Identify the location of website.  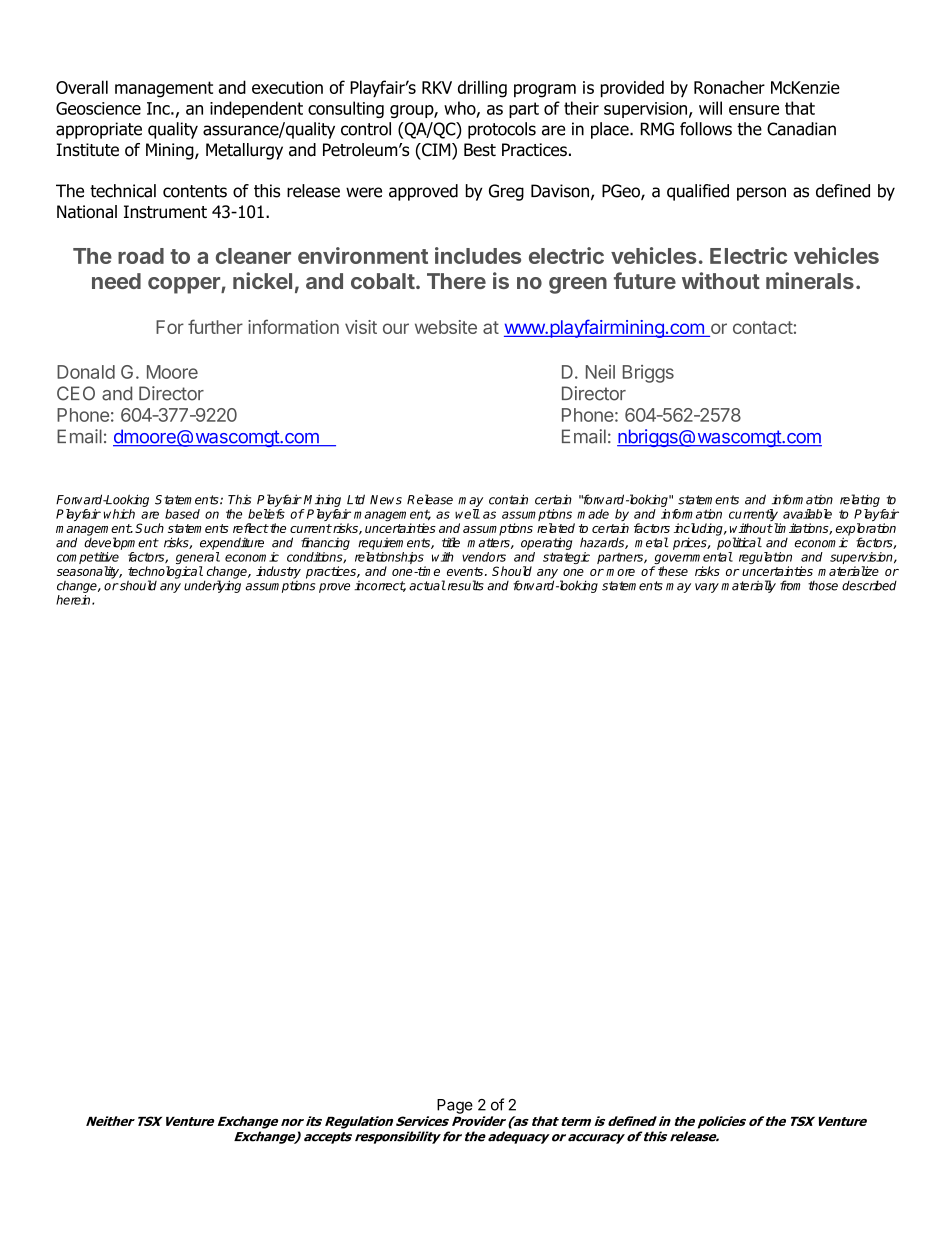
(446, 327).
